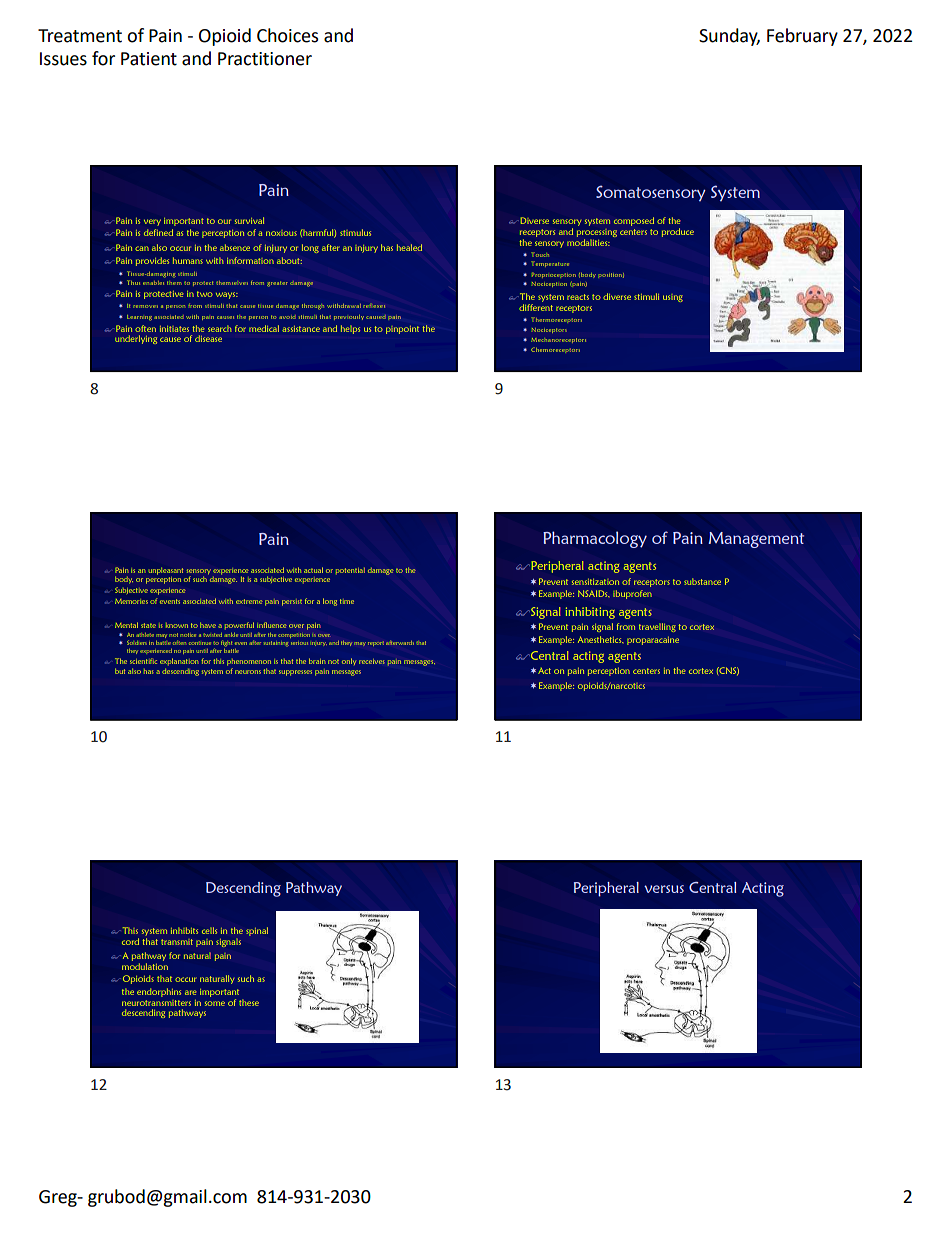 The image size is (952, 1233). What do you see at coordinates (257, 931) in the document?
I see `spinal` at bounding box center [257, 931].
